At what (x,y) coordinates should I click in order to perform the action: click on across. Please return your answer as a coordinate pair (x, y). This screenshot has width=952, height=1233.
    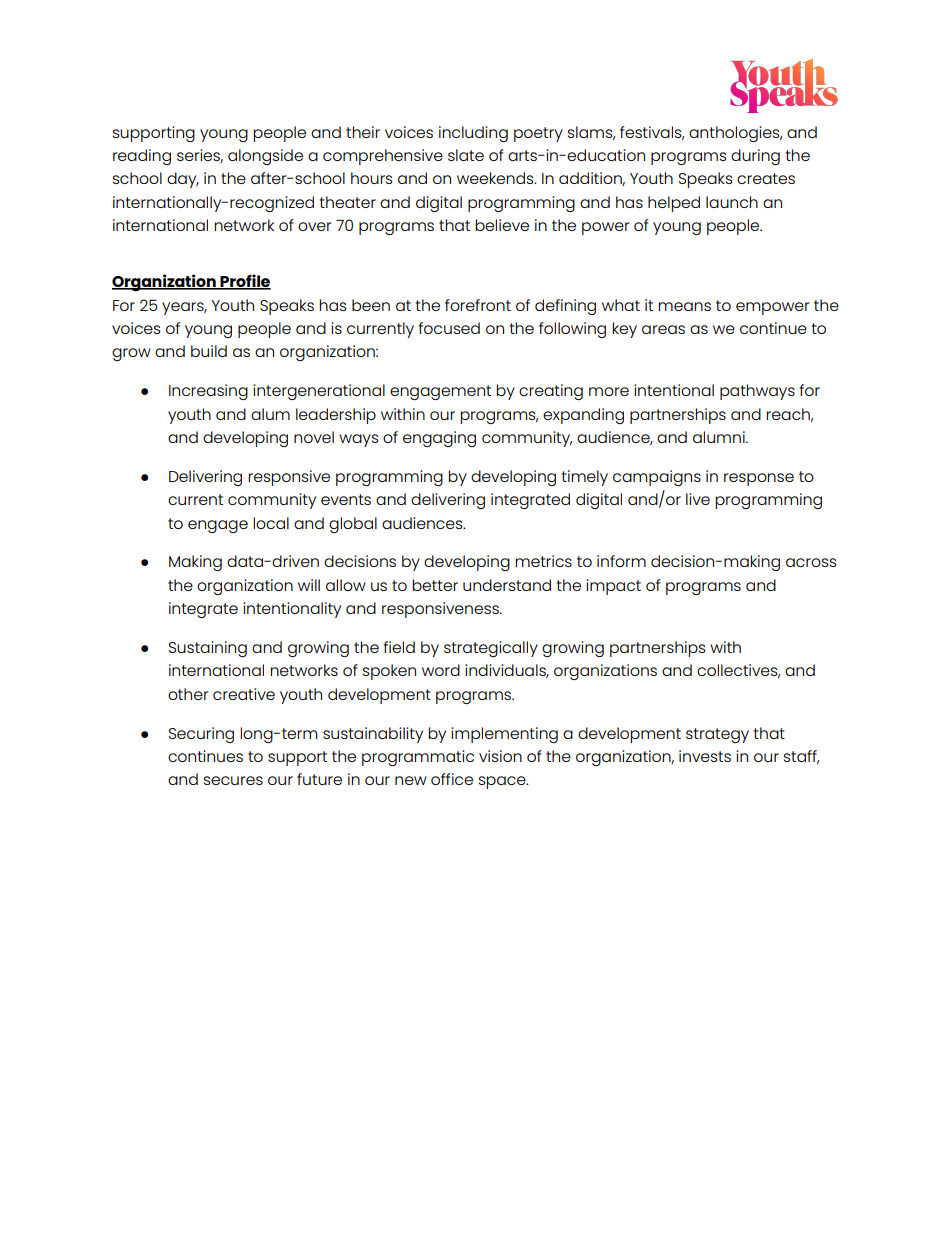
    Looking at the image, I should click on (811, 562).
